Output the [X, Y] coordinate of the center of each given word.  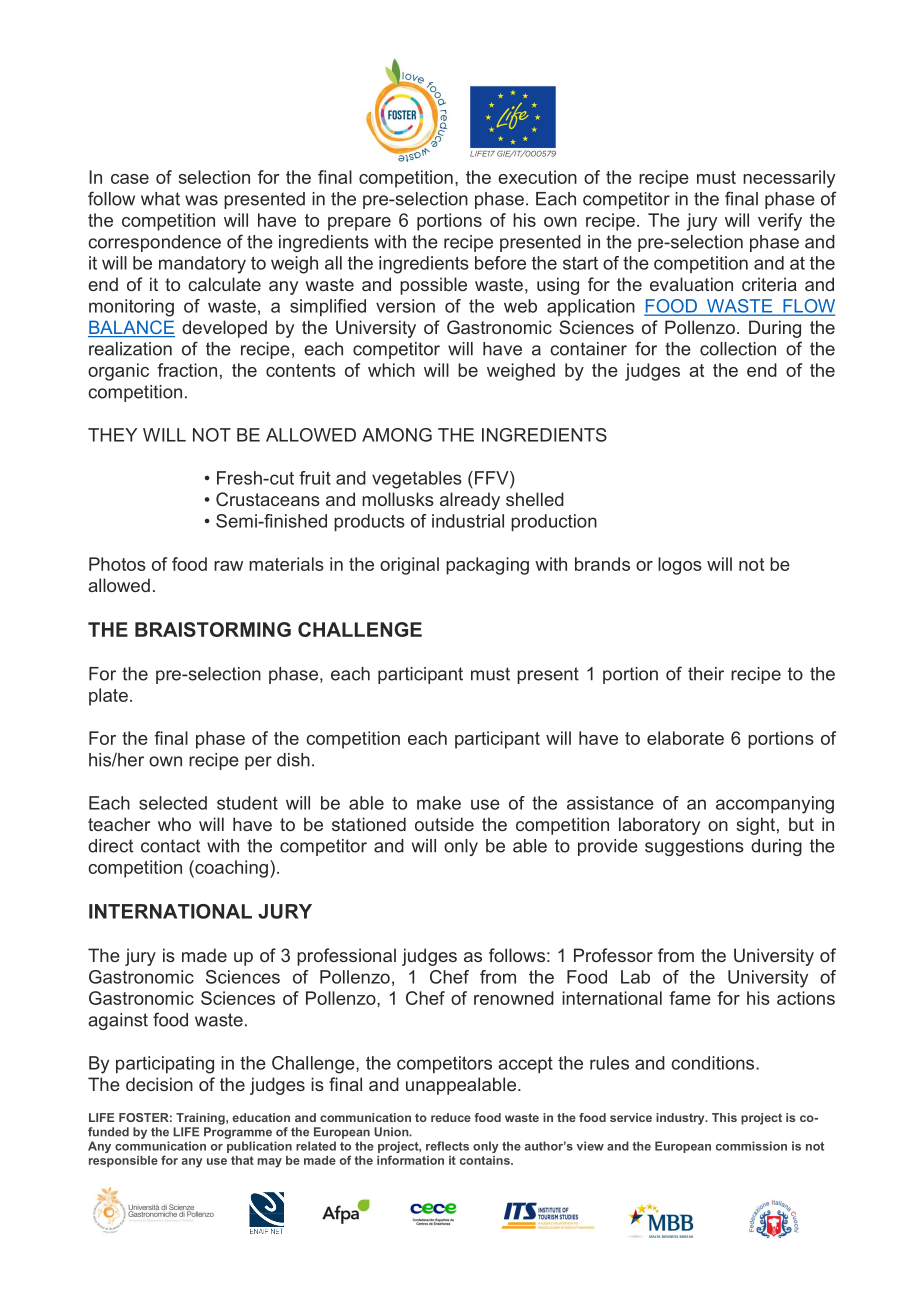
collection [738, 349]
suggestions [694, 847]
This [724, 1117]
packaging [487, 566]
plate [108, 697]
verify [780, 222]
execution [537, 177]
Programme [238, 1133]
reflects [447, 1146]
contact [170, 846]
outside [444, 824]
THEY [112, 435]
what [160, 199]
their [706, 674]
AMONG [397, 435]
